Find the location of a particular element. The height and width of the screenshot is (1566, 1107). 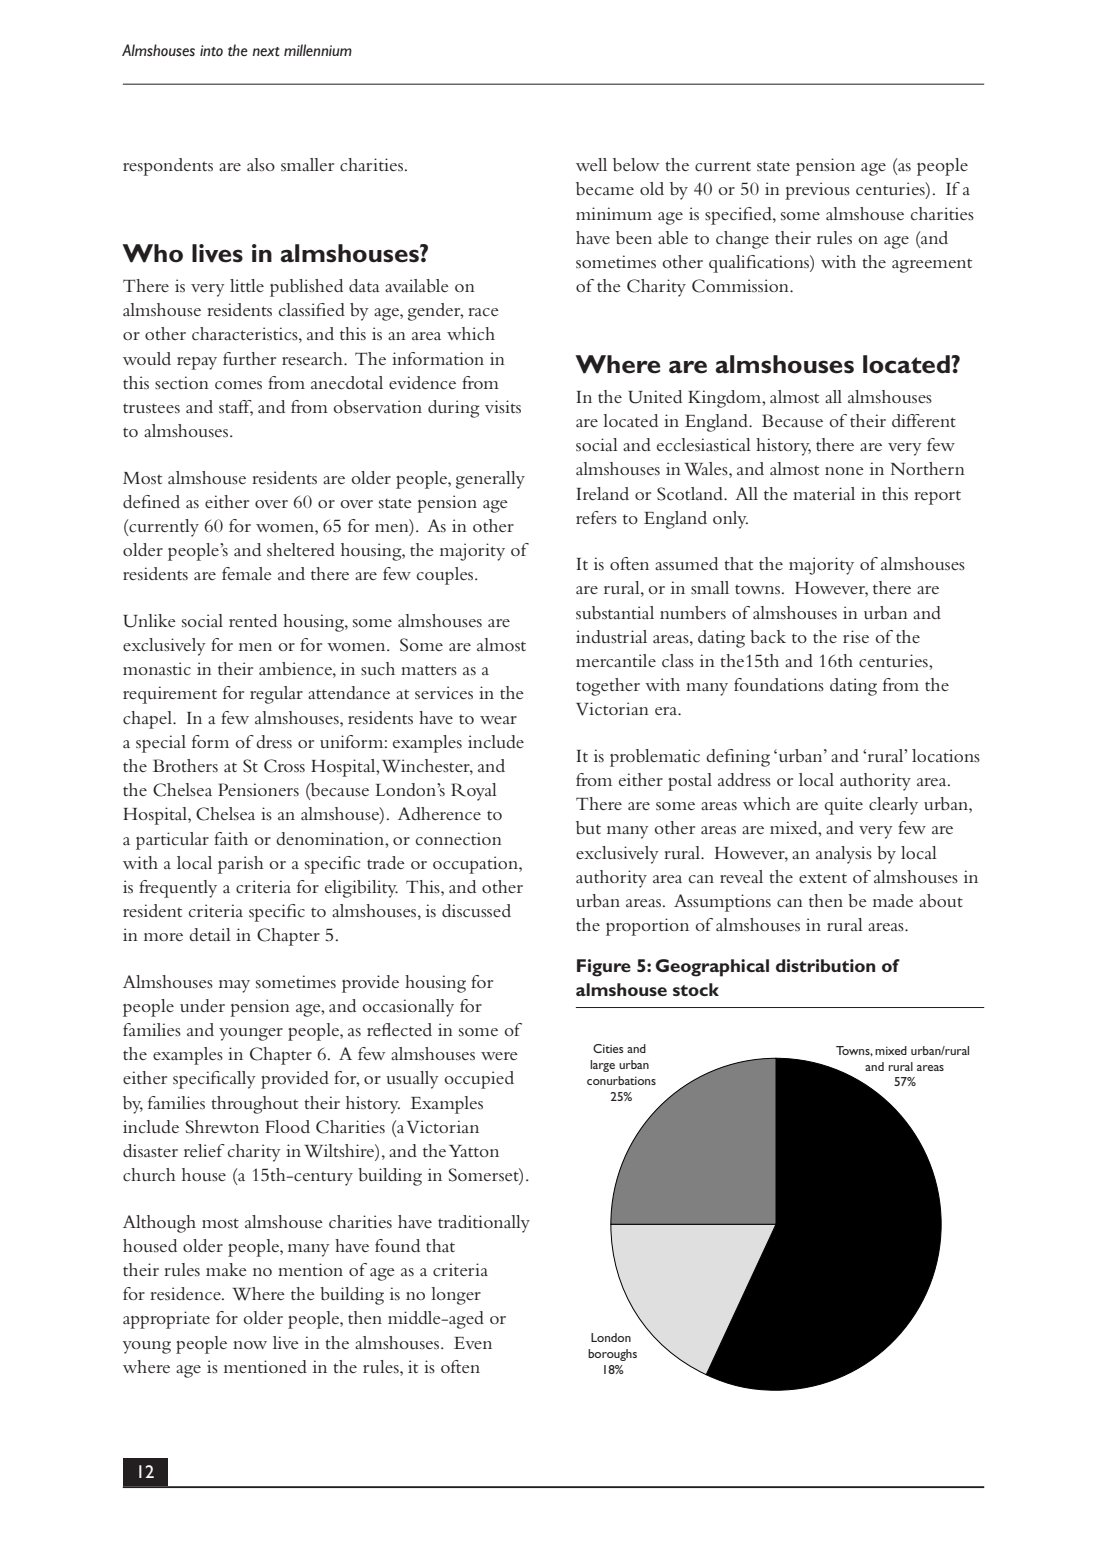

were is located at coordinates (499, 1056).
